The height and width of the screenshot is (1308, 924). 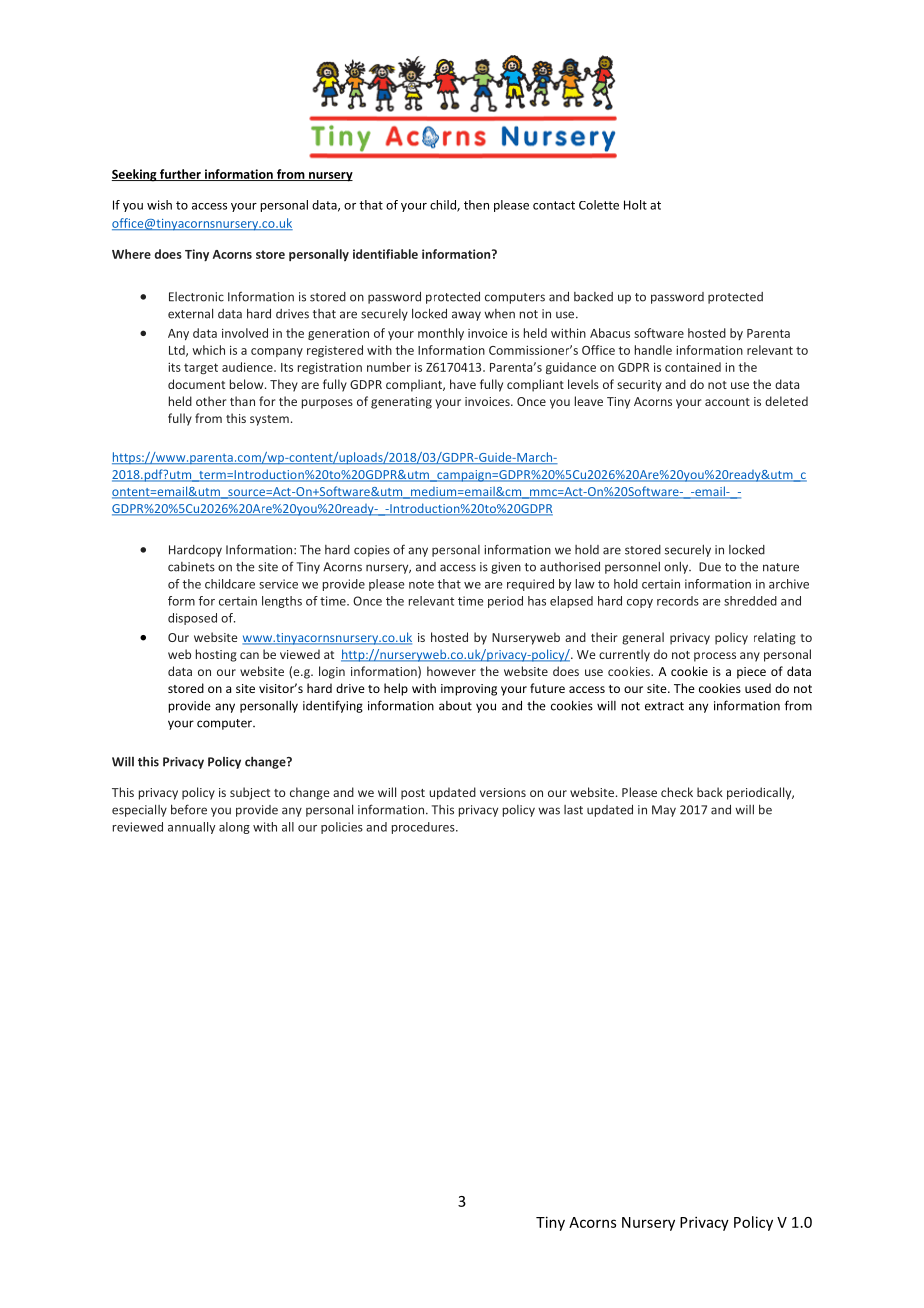 What do you see at coordinates (189, 809) in the screenshot?
I see `before` at bounding box center [189, 809].
